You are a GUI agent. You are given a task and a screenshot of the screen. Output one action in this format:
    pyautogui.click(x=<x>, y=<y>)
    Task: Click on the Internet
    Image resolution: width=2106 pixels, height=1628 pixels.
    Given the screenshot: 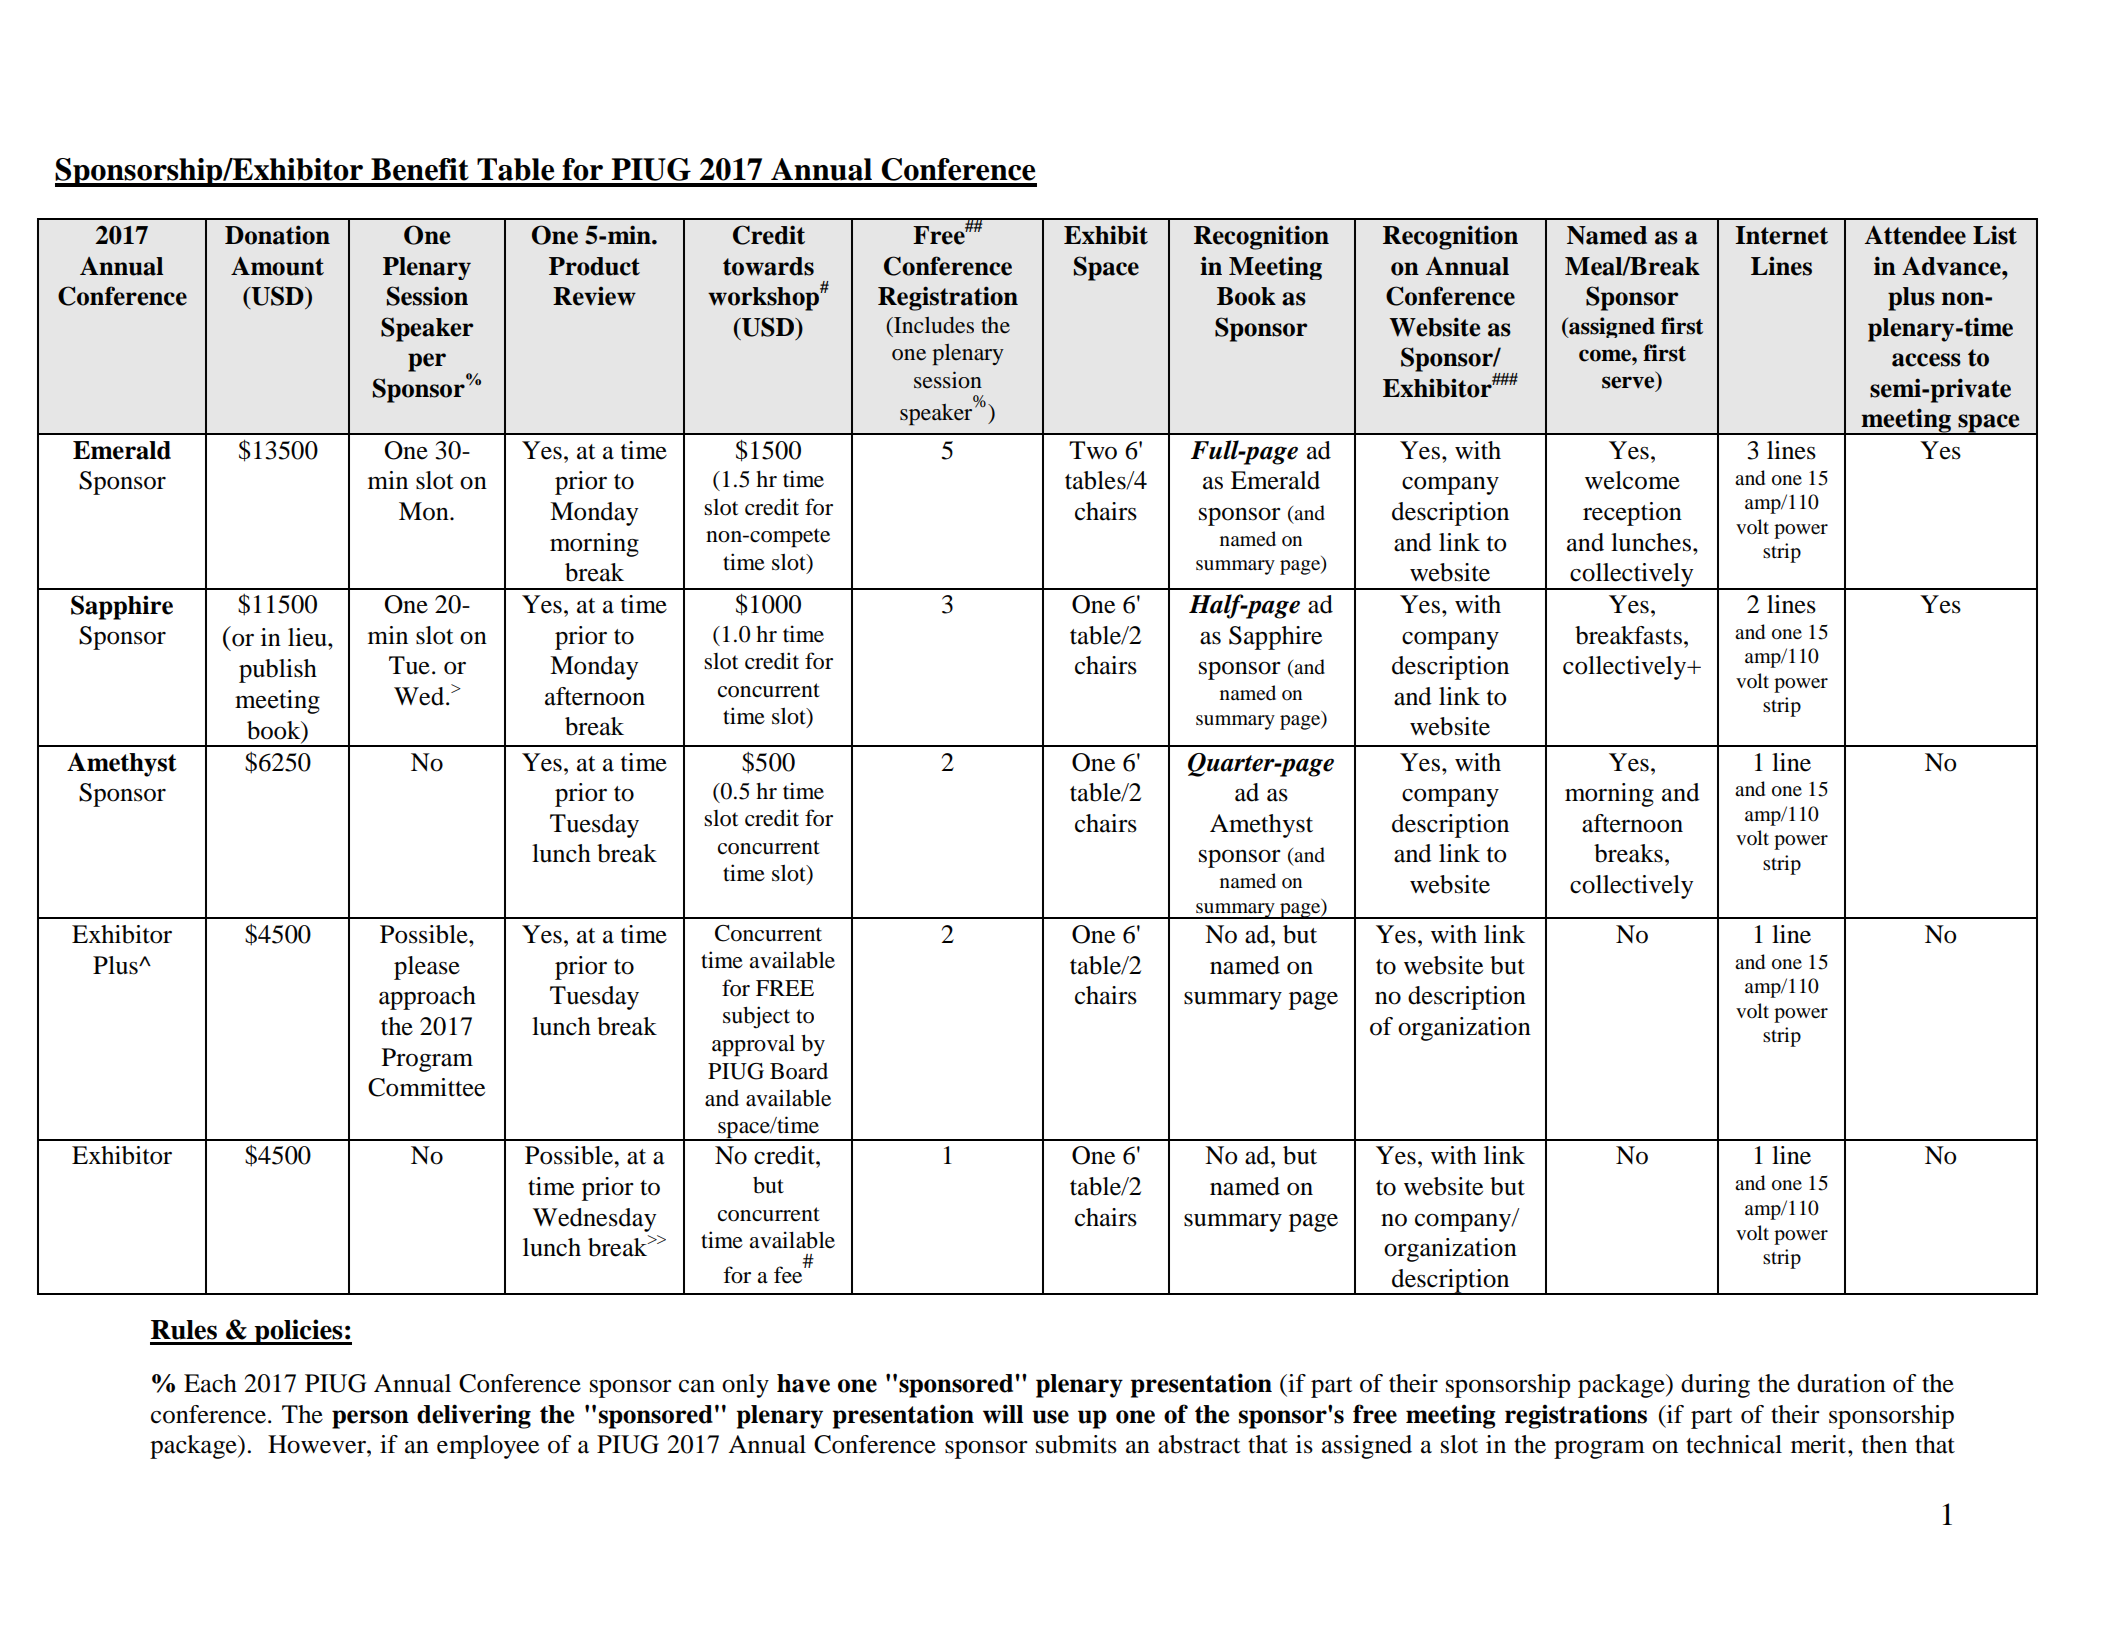 What is the action you would take?
    pyautogui.click(x=1781, y=235)
